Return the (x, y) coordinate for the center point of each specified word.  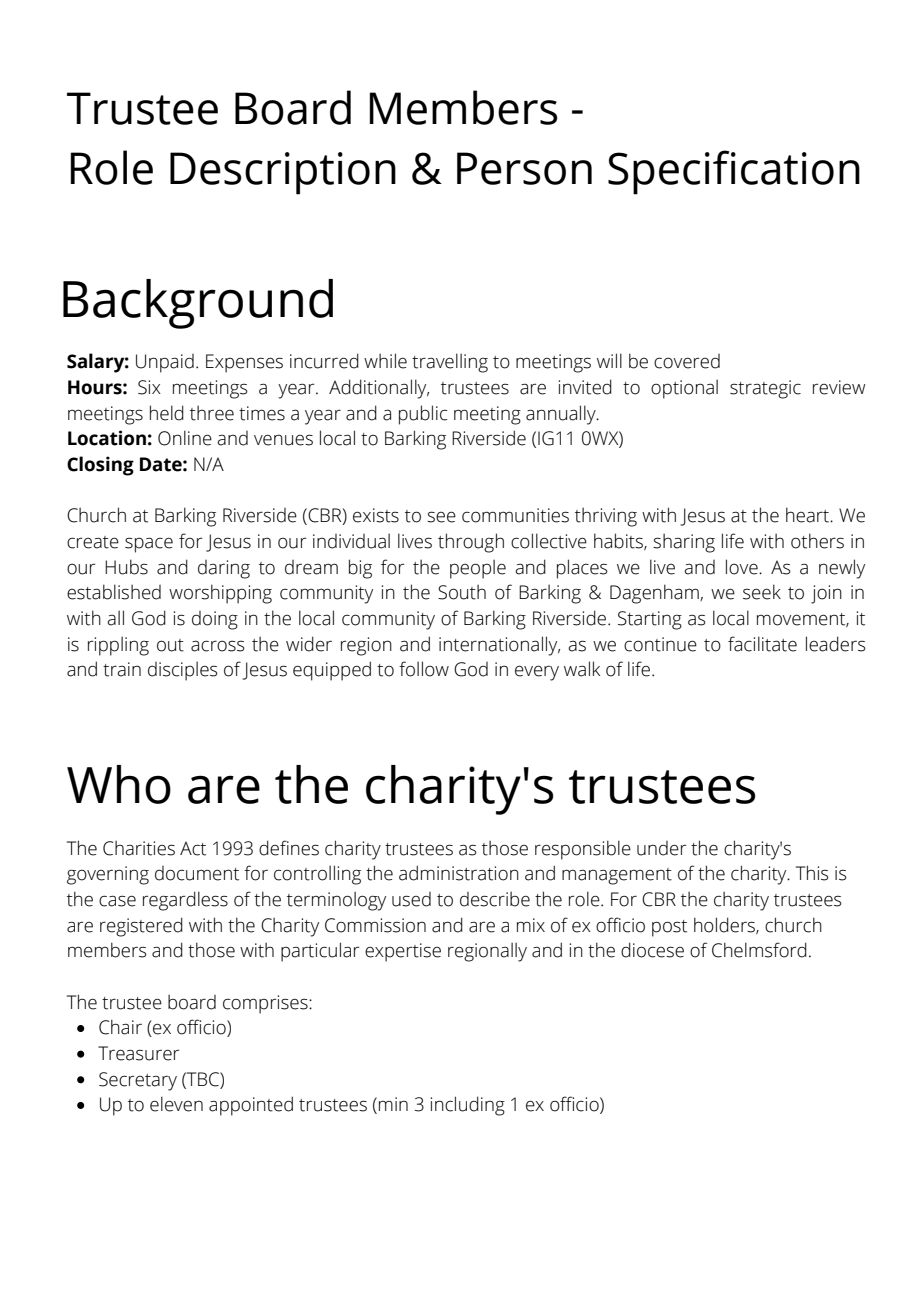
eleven (176, 1104)
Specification (734, 172)
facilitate (762, 644)
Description (283, 173)
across (218, 646)
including (467, 1106)
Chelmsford (759, 950)
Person (524, 168)
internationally (499, 646)
